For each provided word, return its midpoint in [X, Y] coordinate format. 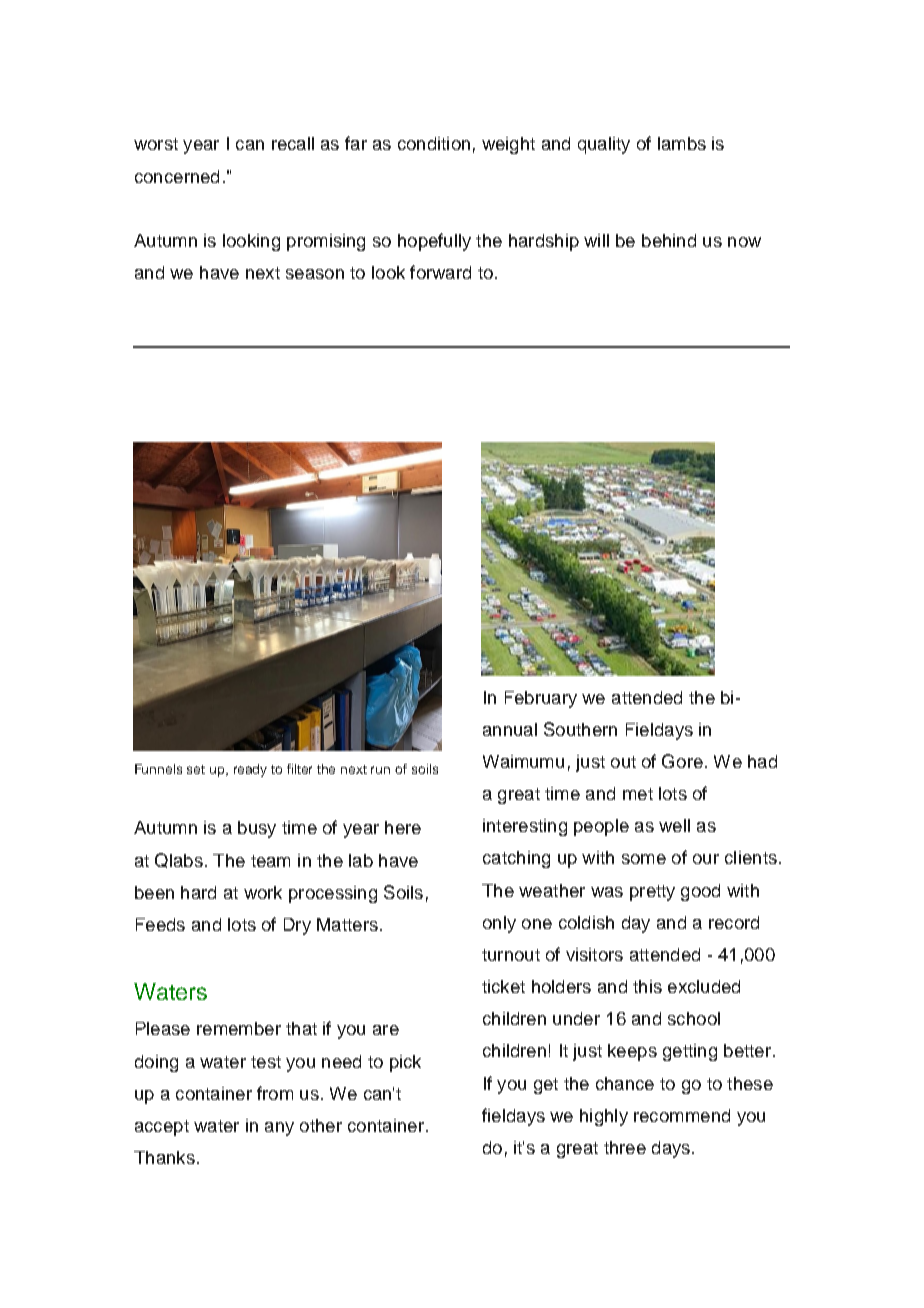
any [279, 1129]
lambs [682, 143]
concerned [177, 176]
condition [434, 143]
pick [405, 1063]
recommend [682, 1115]
